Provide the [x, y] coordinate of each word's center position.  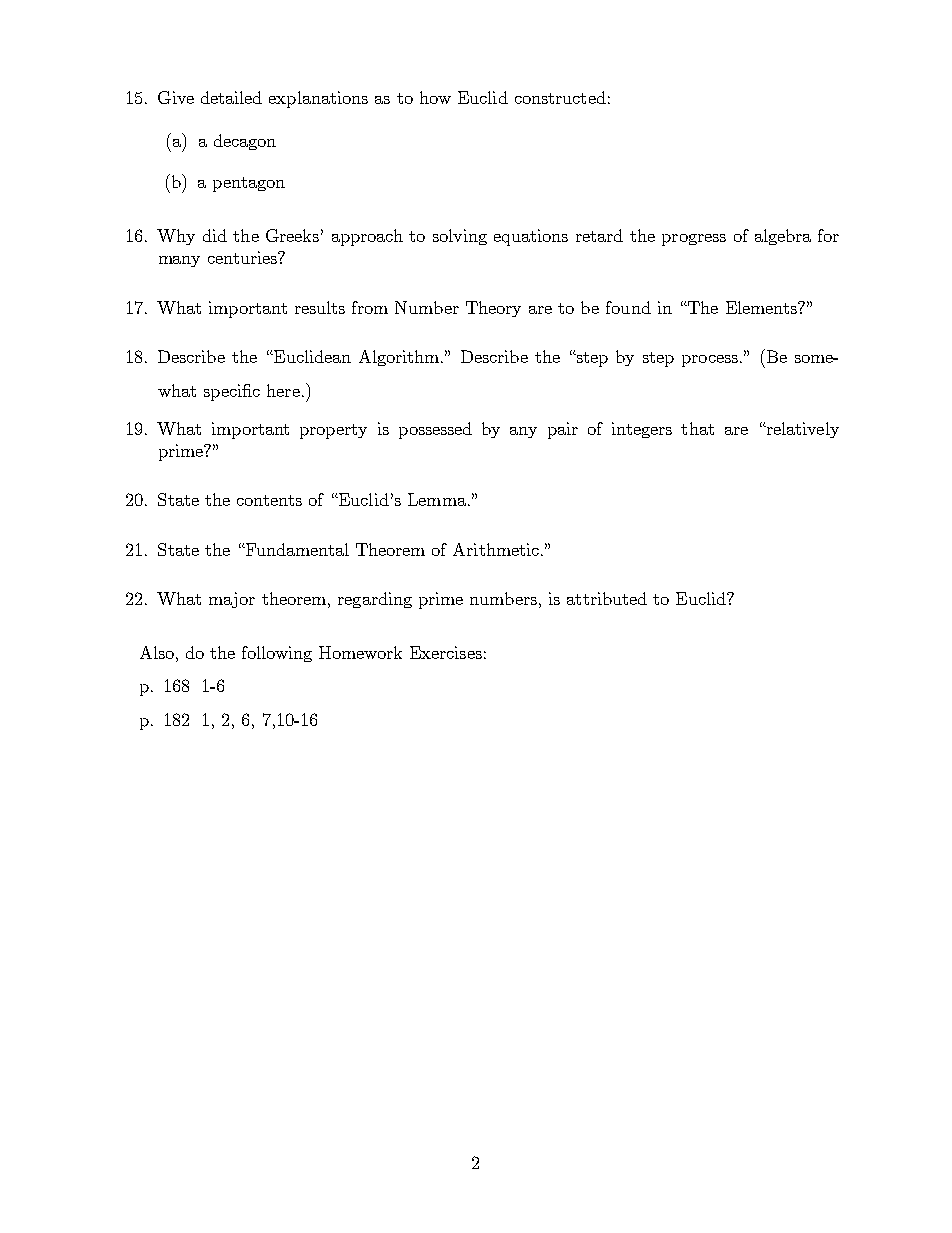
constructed [560, 97]
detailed [231, 97]
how [435, 97]
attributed [607, 598]
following [277, 654]
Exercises [446, 652]
